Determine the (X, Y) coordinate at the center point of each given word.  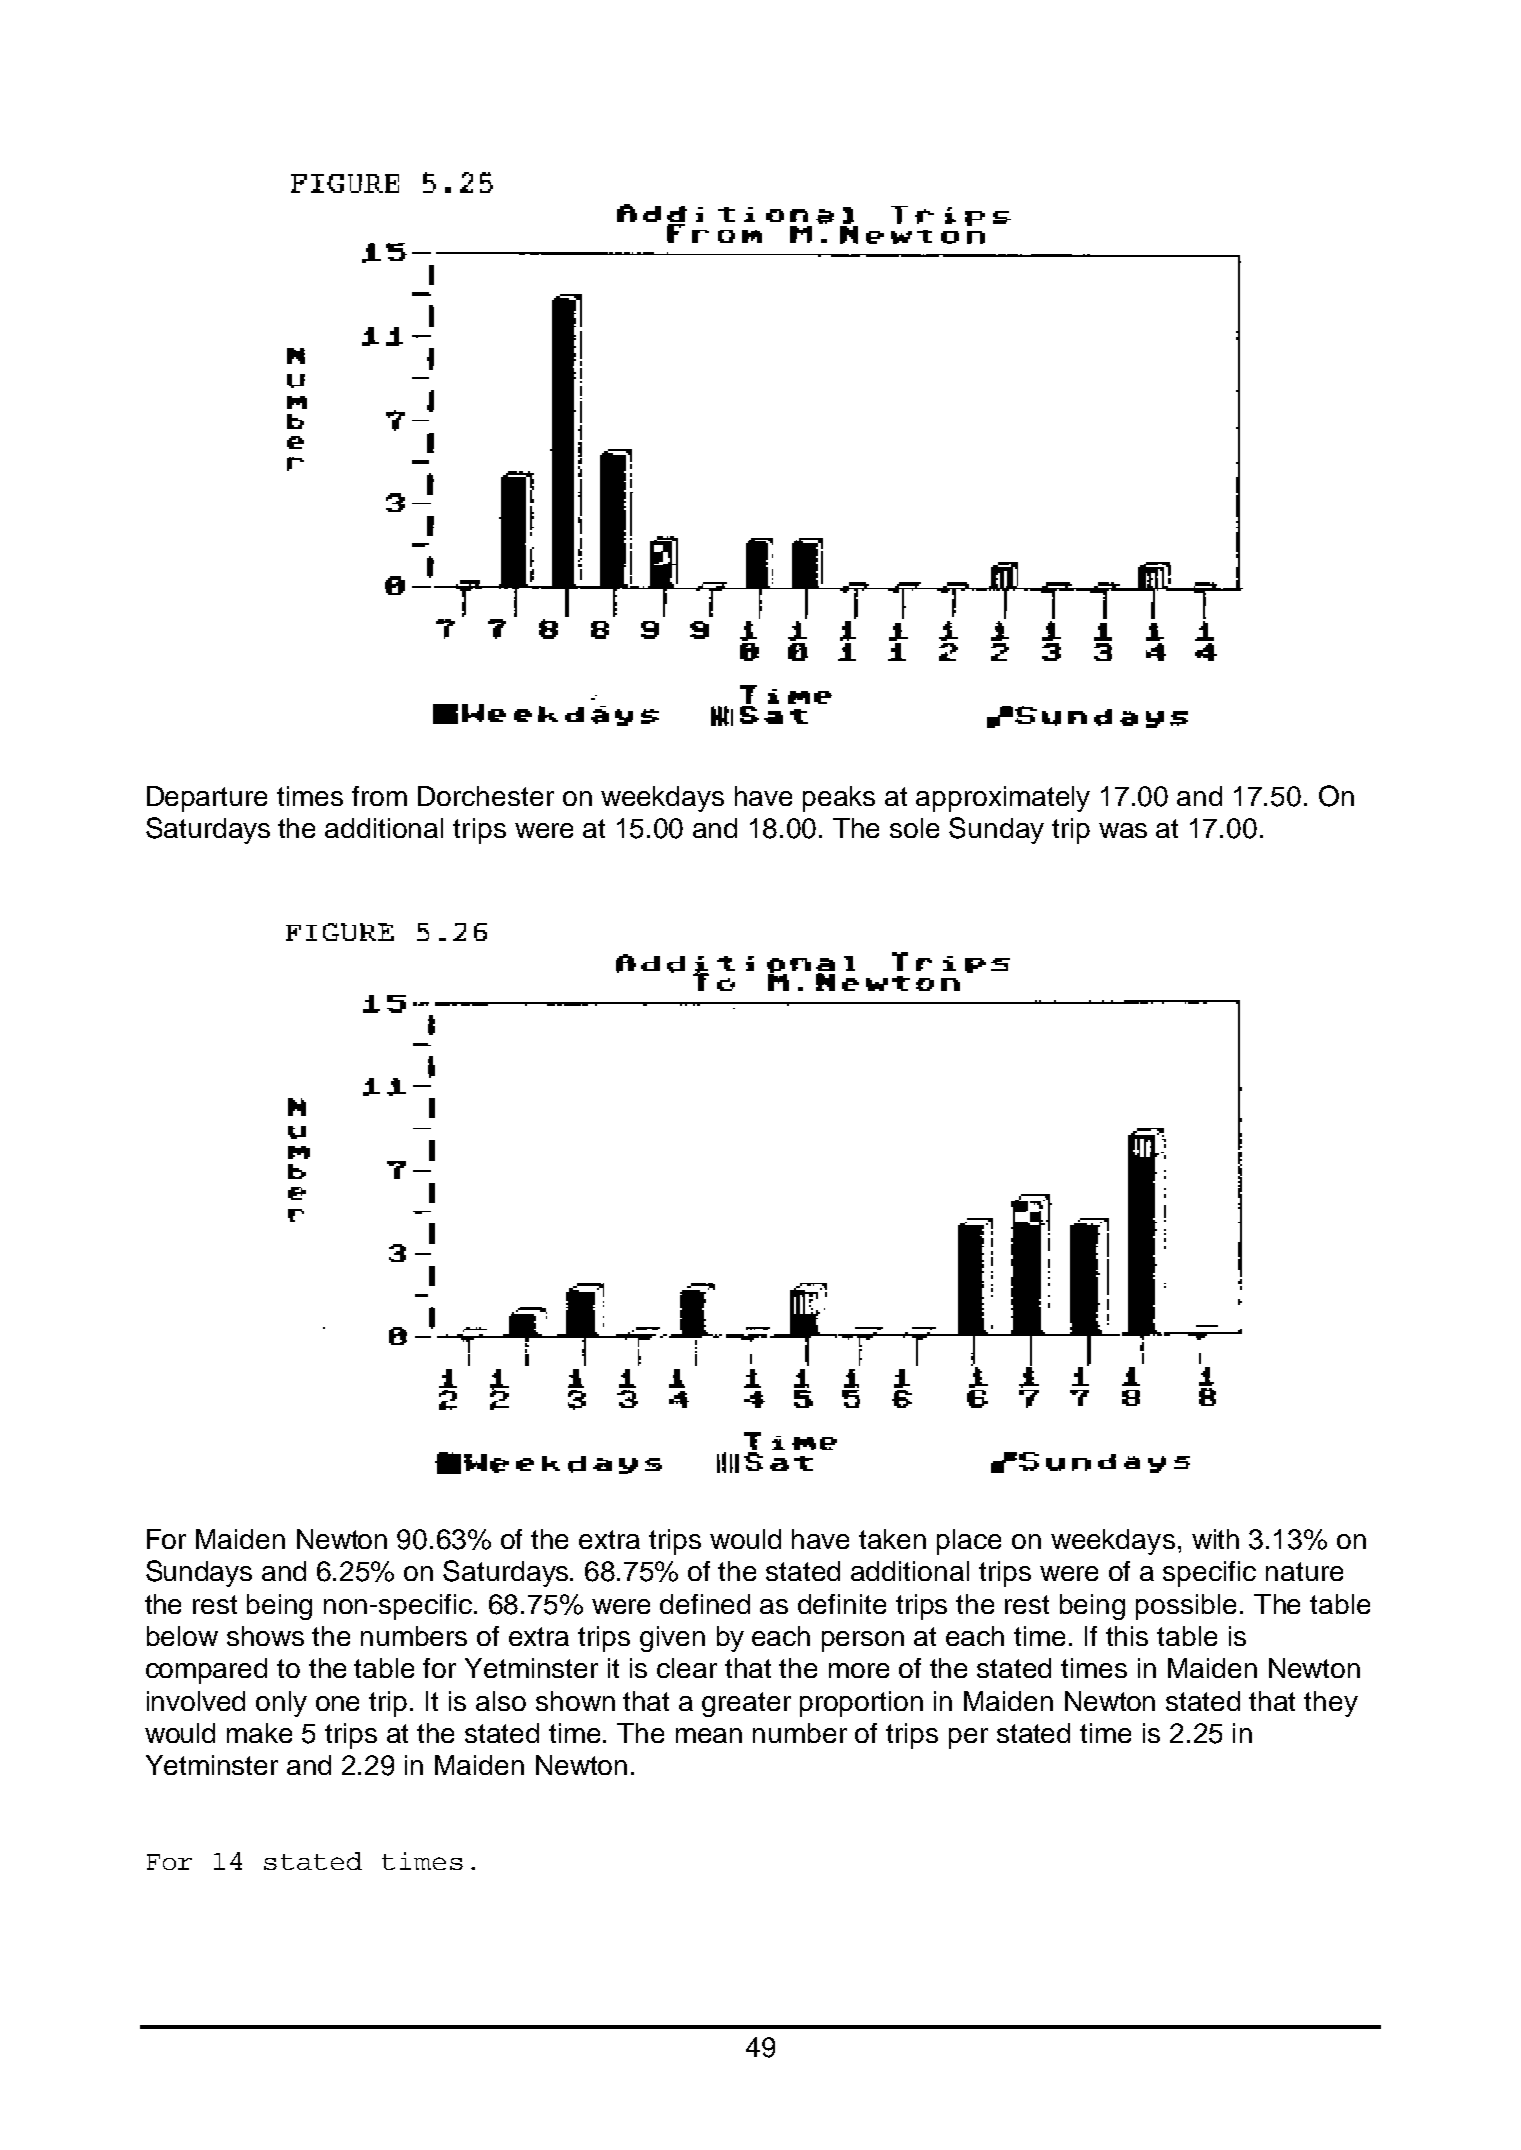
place (969, 1542)
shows (265, 1636)
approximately (1003, 799)
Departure (207, 799)
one (337, 1703)
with (1215, 1539)
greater (746, 1704)
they (1331, 1704)
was (1123, 830)
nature (1304, 1571)
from (379, 796)
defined (705, 1604)
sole (914, 828)
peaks (839, 799)
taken (892, 1539)
